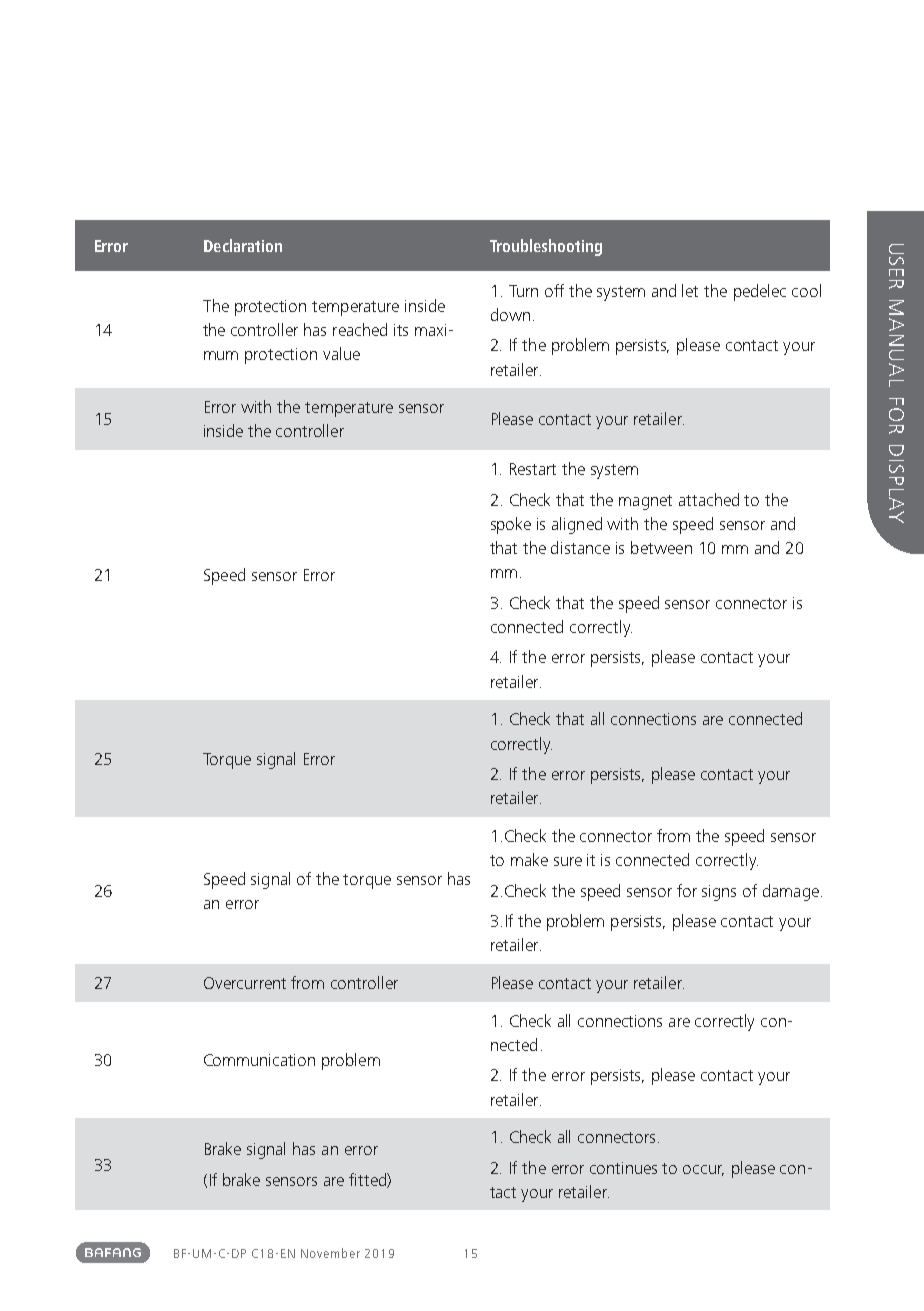 The height and width of the screenshot is (1311, 924). What do you see at coordinates (523, 291) in the screenshot?
I see `Turn` at bounding box center [523, 291].
